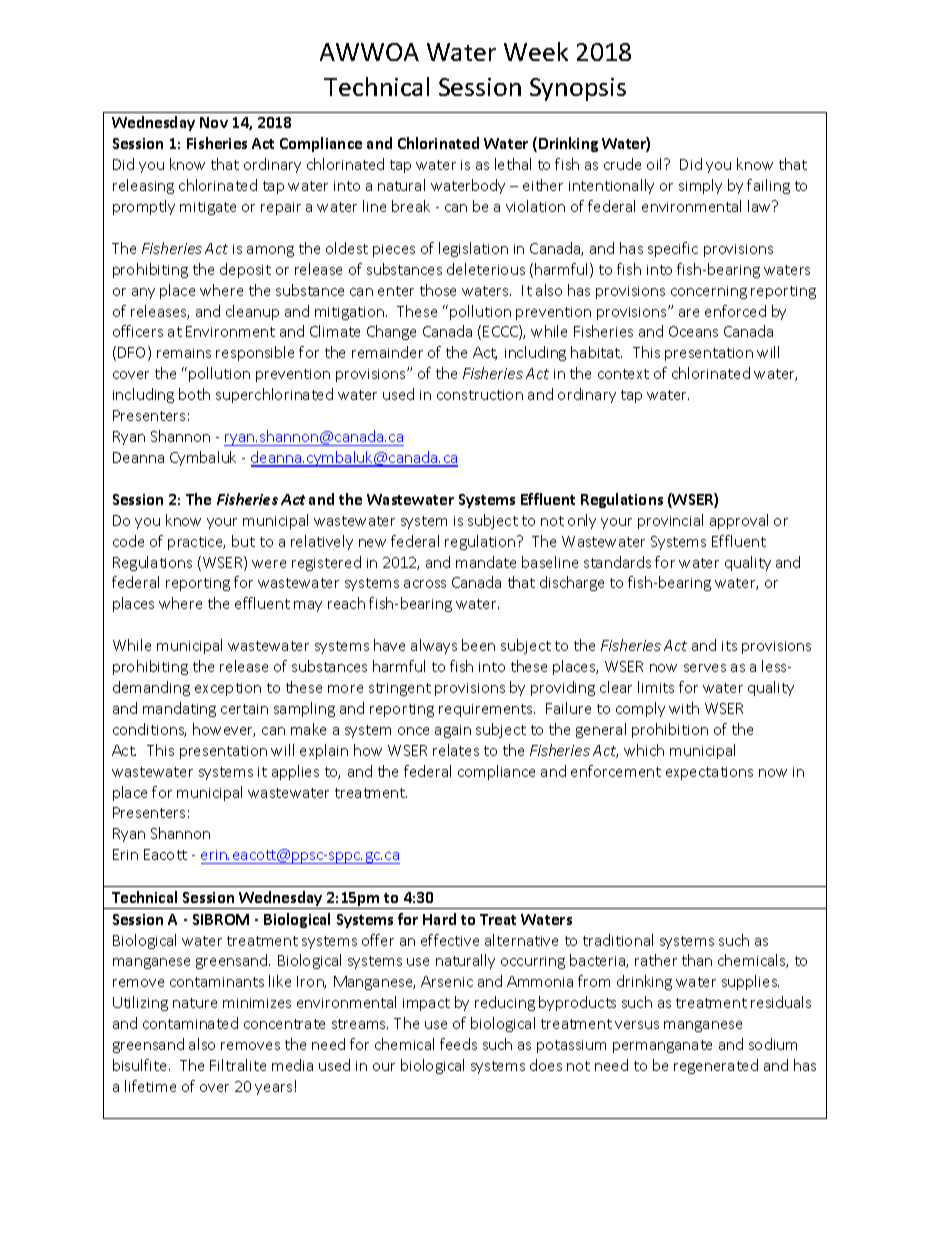 This screenshot has width=952, height=1233. What do you see at coordinates (536, 51) in the screenshot?
I see `Week` at bounding box center [536, 51].
